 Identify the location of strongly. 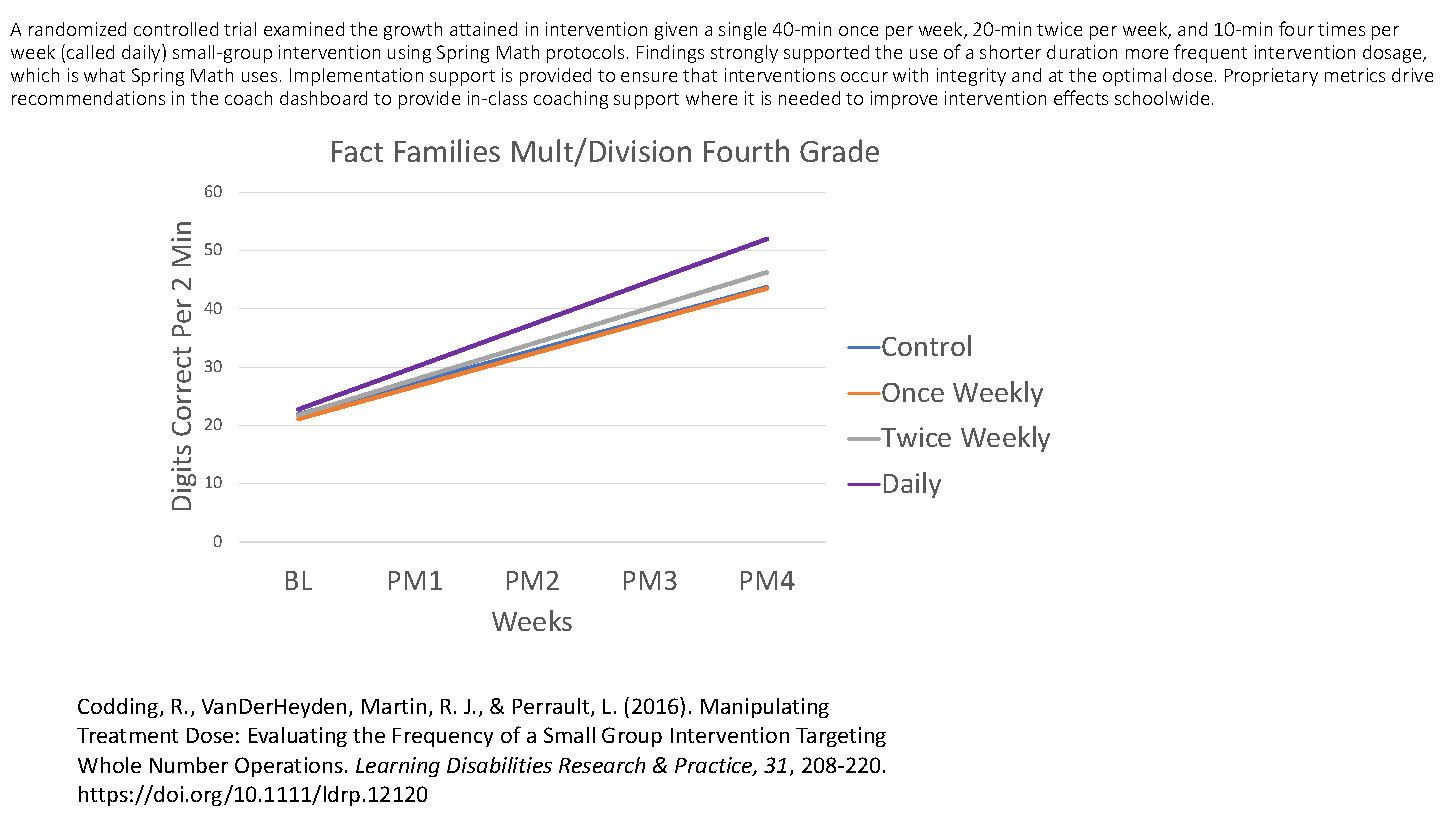
(744, 54).
